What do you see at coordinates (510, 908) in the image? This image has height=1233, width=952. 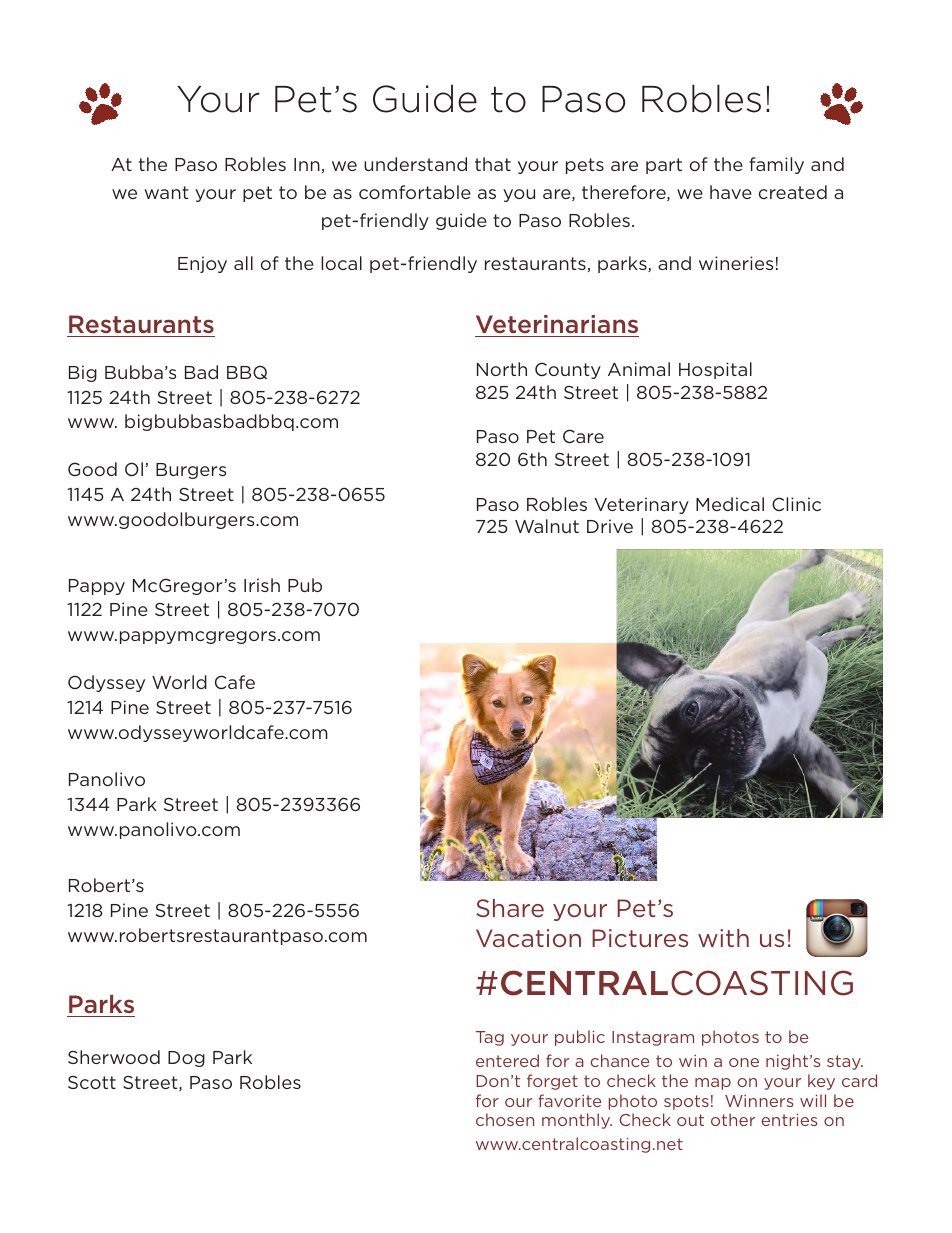 I see `Share` at bounding box center [510, 908].
